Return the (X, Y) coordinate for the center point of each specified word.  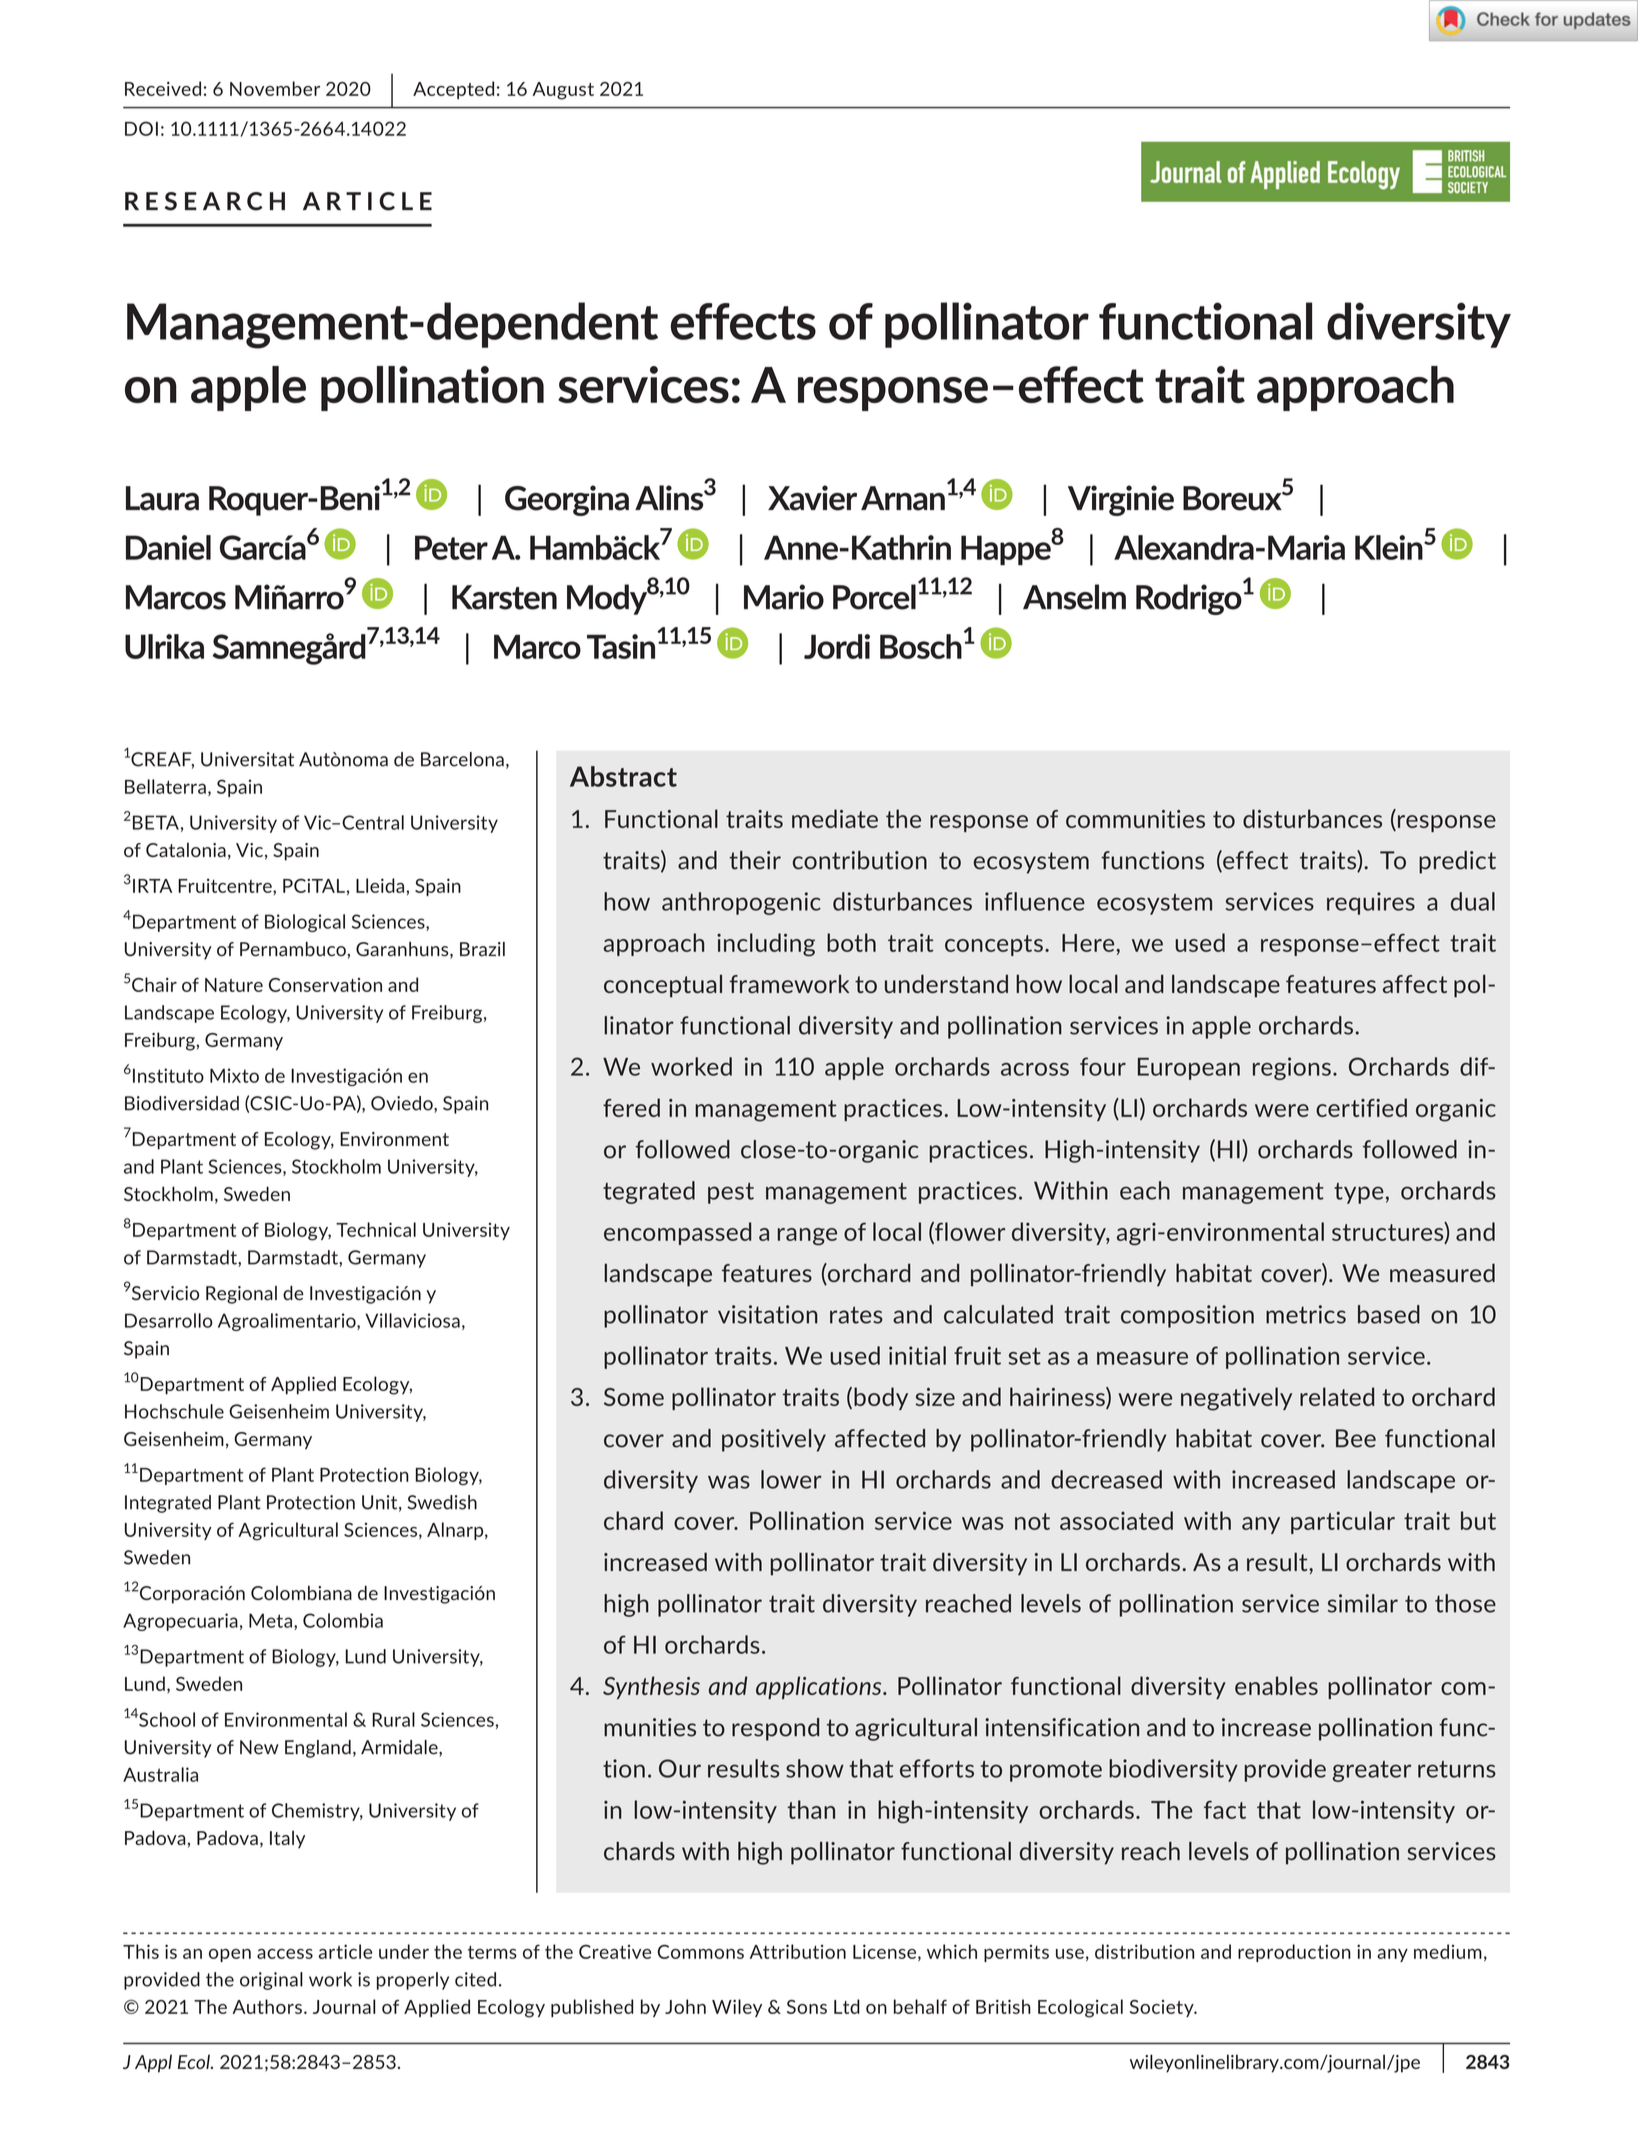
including (766, 945)
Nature (234, 985)
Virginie (1121, 500)
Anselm (1074, 597)
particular (1343, 1522)
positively (774, 1440)
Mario (784, 597)
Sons (807, 2007)
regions (1292, 1068)
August (563, 91)
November (275, 88)
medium (1448, 1951)
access (285, 1954)
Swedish (442, 1502)
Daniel (168, 547)
